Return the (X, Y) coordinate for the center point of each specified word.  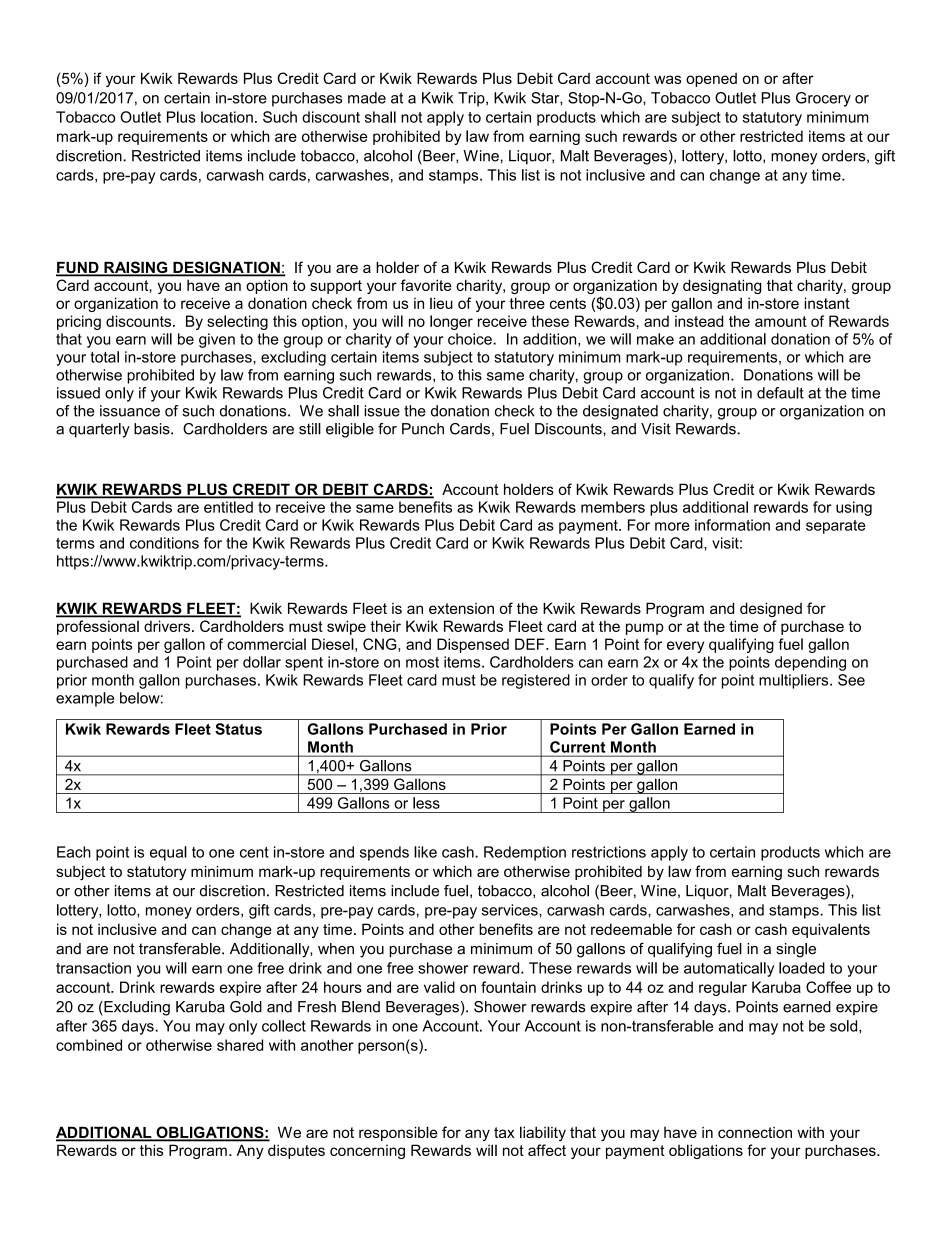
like (425, 852)
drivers (168, 626)
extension (461, 608)
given (217, 340)
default (780, 393)
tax (504, 1132)
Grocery (823, 99)
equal (168, 853)
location (227, 117)
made (367, 98)
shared (240, 1045)
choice (471, 339)
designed (771, 609)
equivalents (831, 930)
